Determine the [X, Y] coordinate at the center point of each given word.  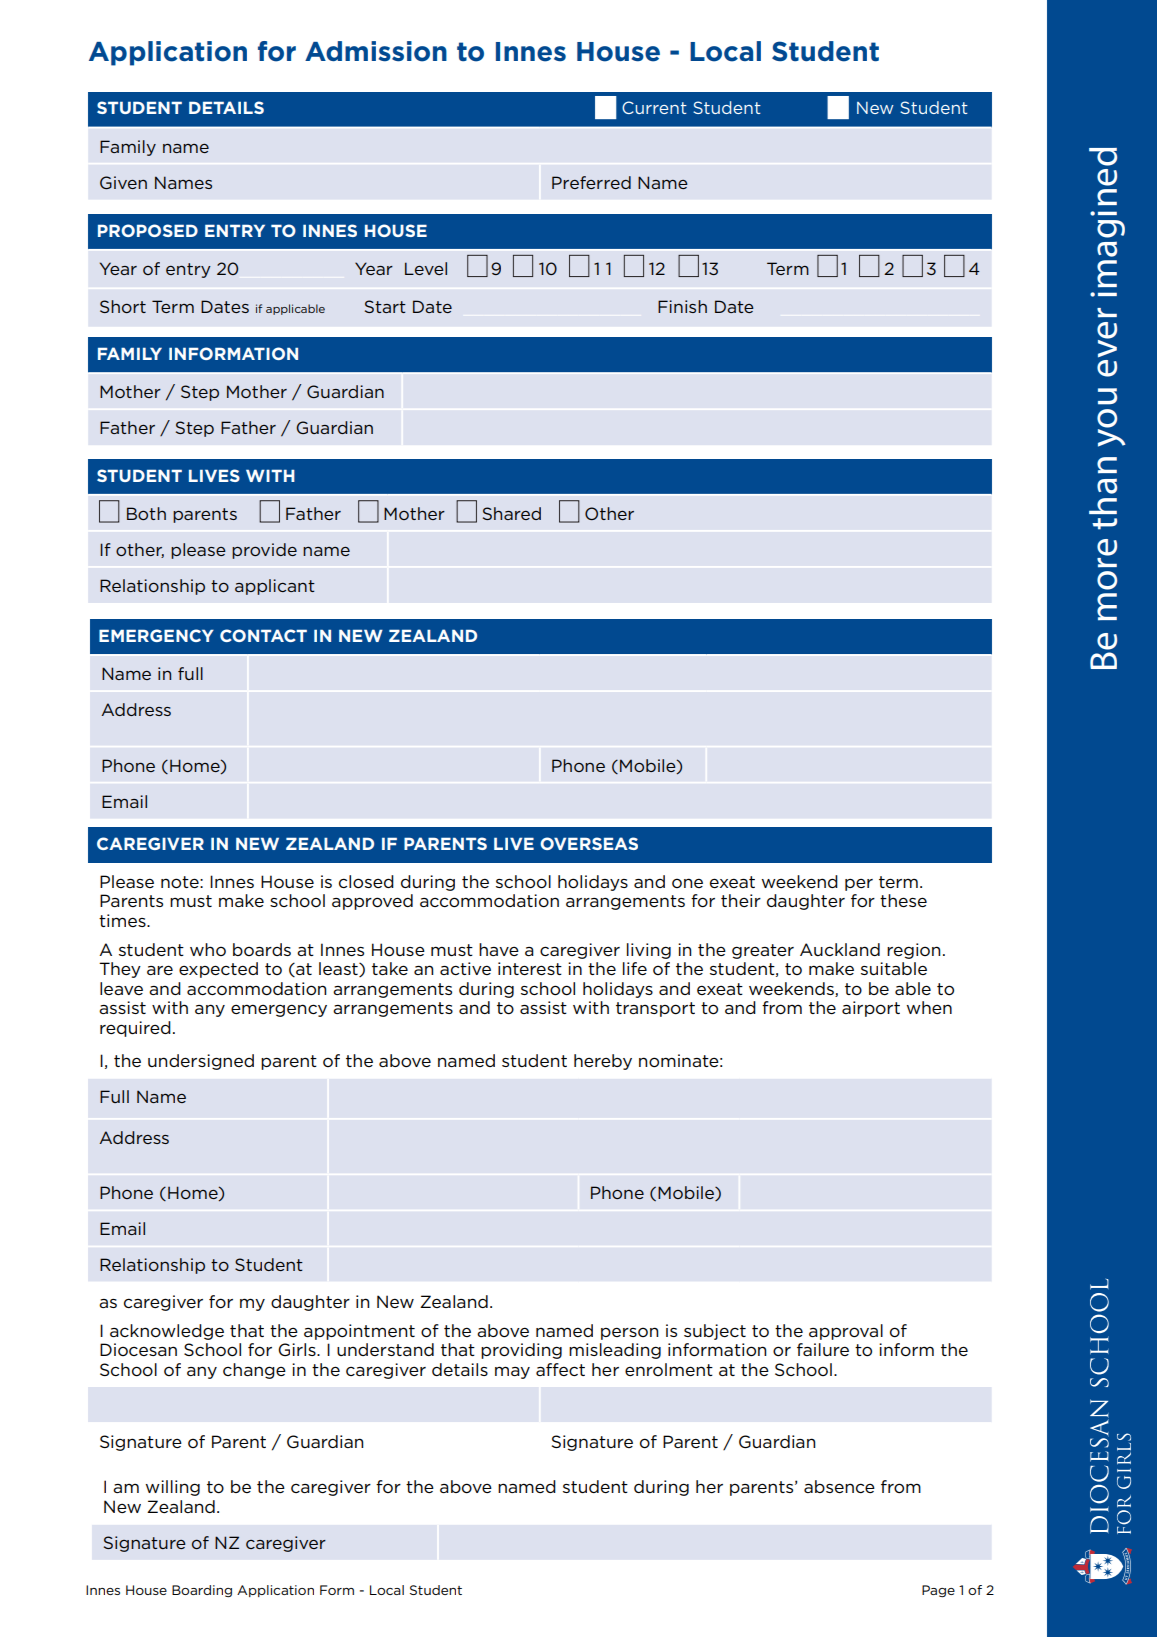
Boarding [202, 1591]
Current [654, 107]
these [903, 900]
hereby [603, 1062]
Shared [512, 513]
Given [123, 182]
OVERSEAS [589, 843]
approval [846, 1332]
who [208, 949]
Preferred [591, 182]
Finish [682, 306]
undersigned [201, 1062]
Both [146, 513]
